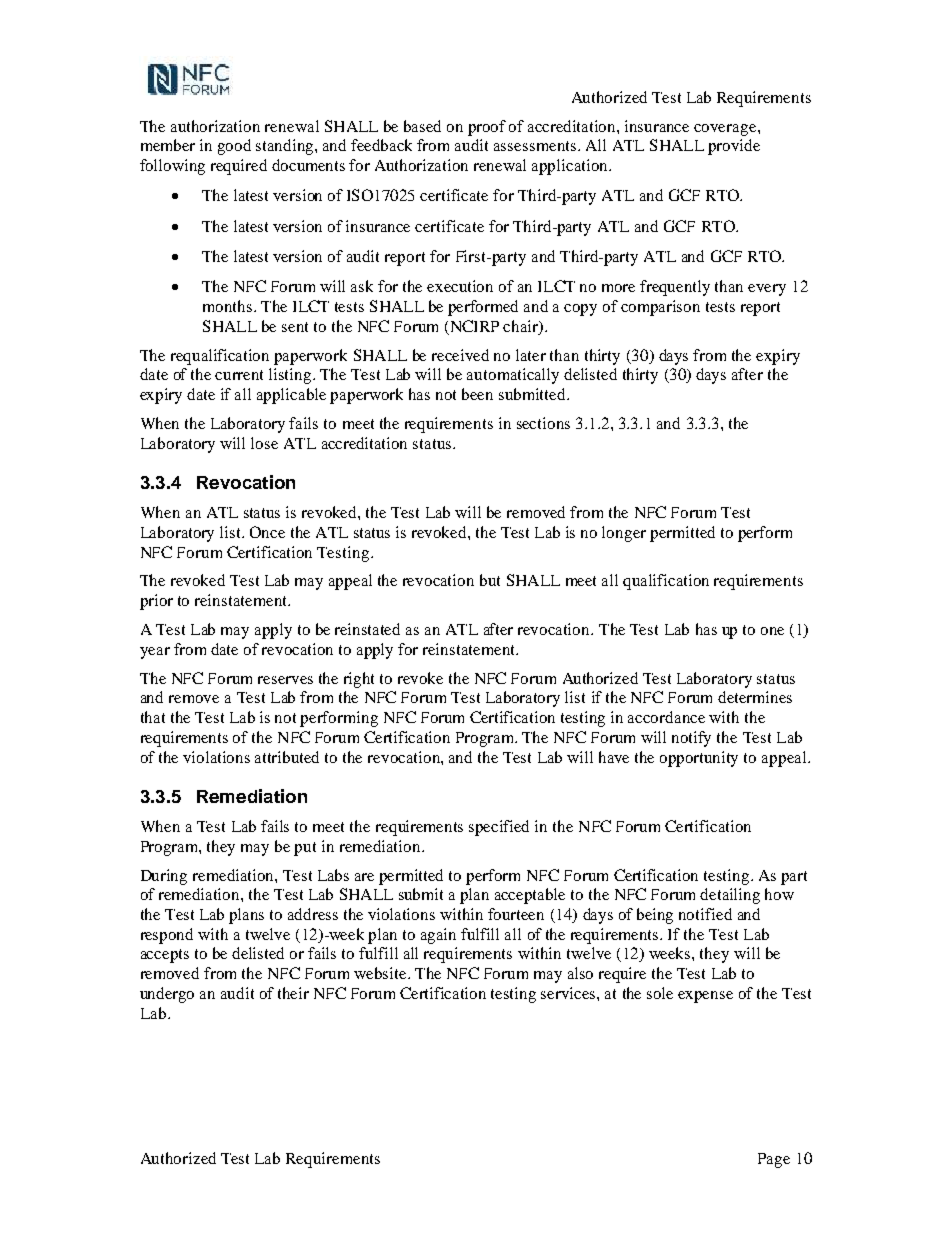 Image resolution: width=952 pixels, height=1233 pixels. Describe the element at coordinates (487, 128) in the page. I see `proof` at that location.
